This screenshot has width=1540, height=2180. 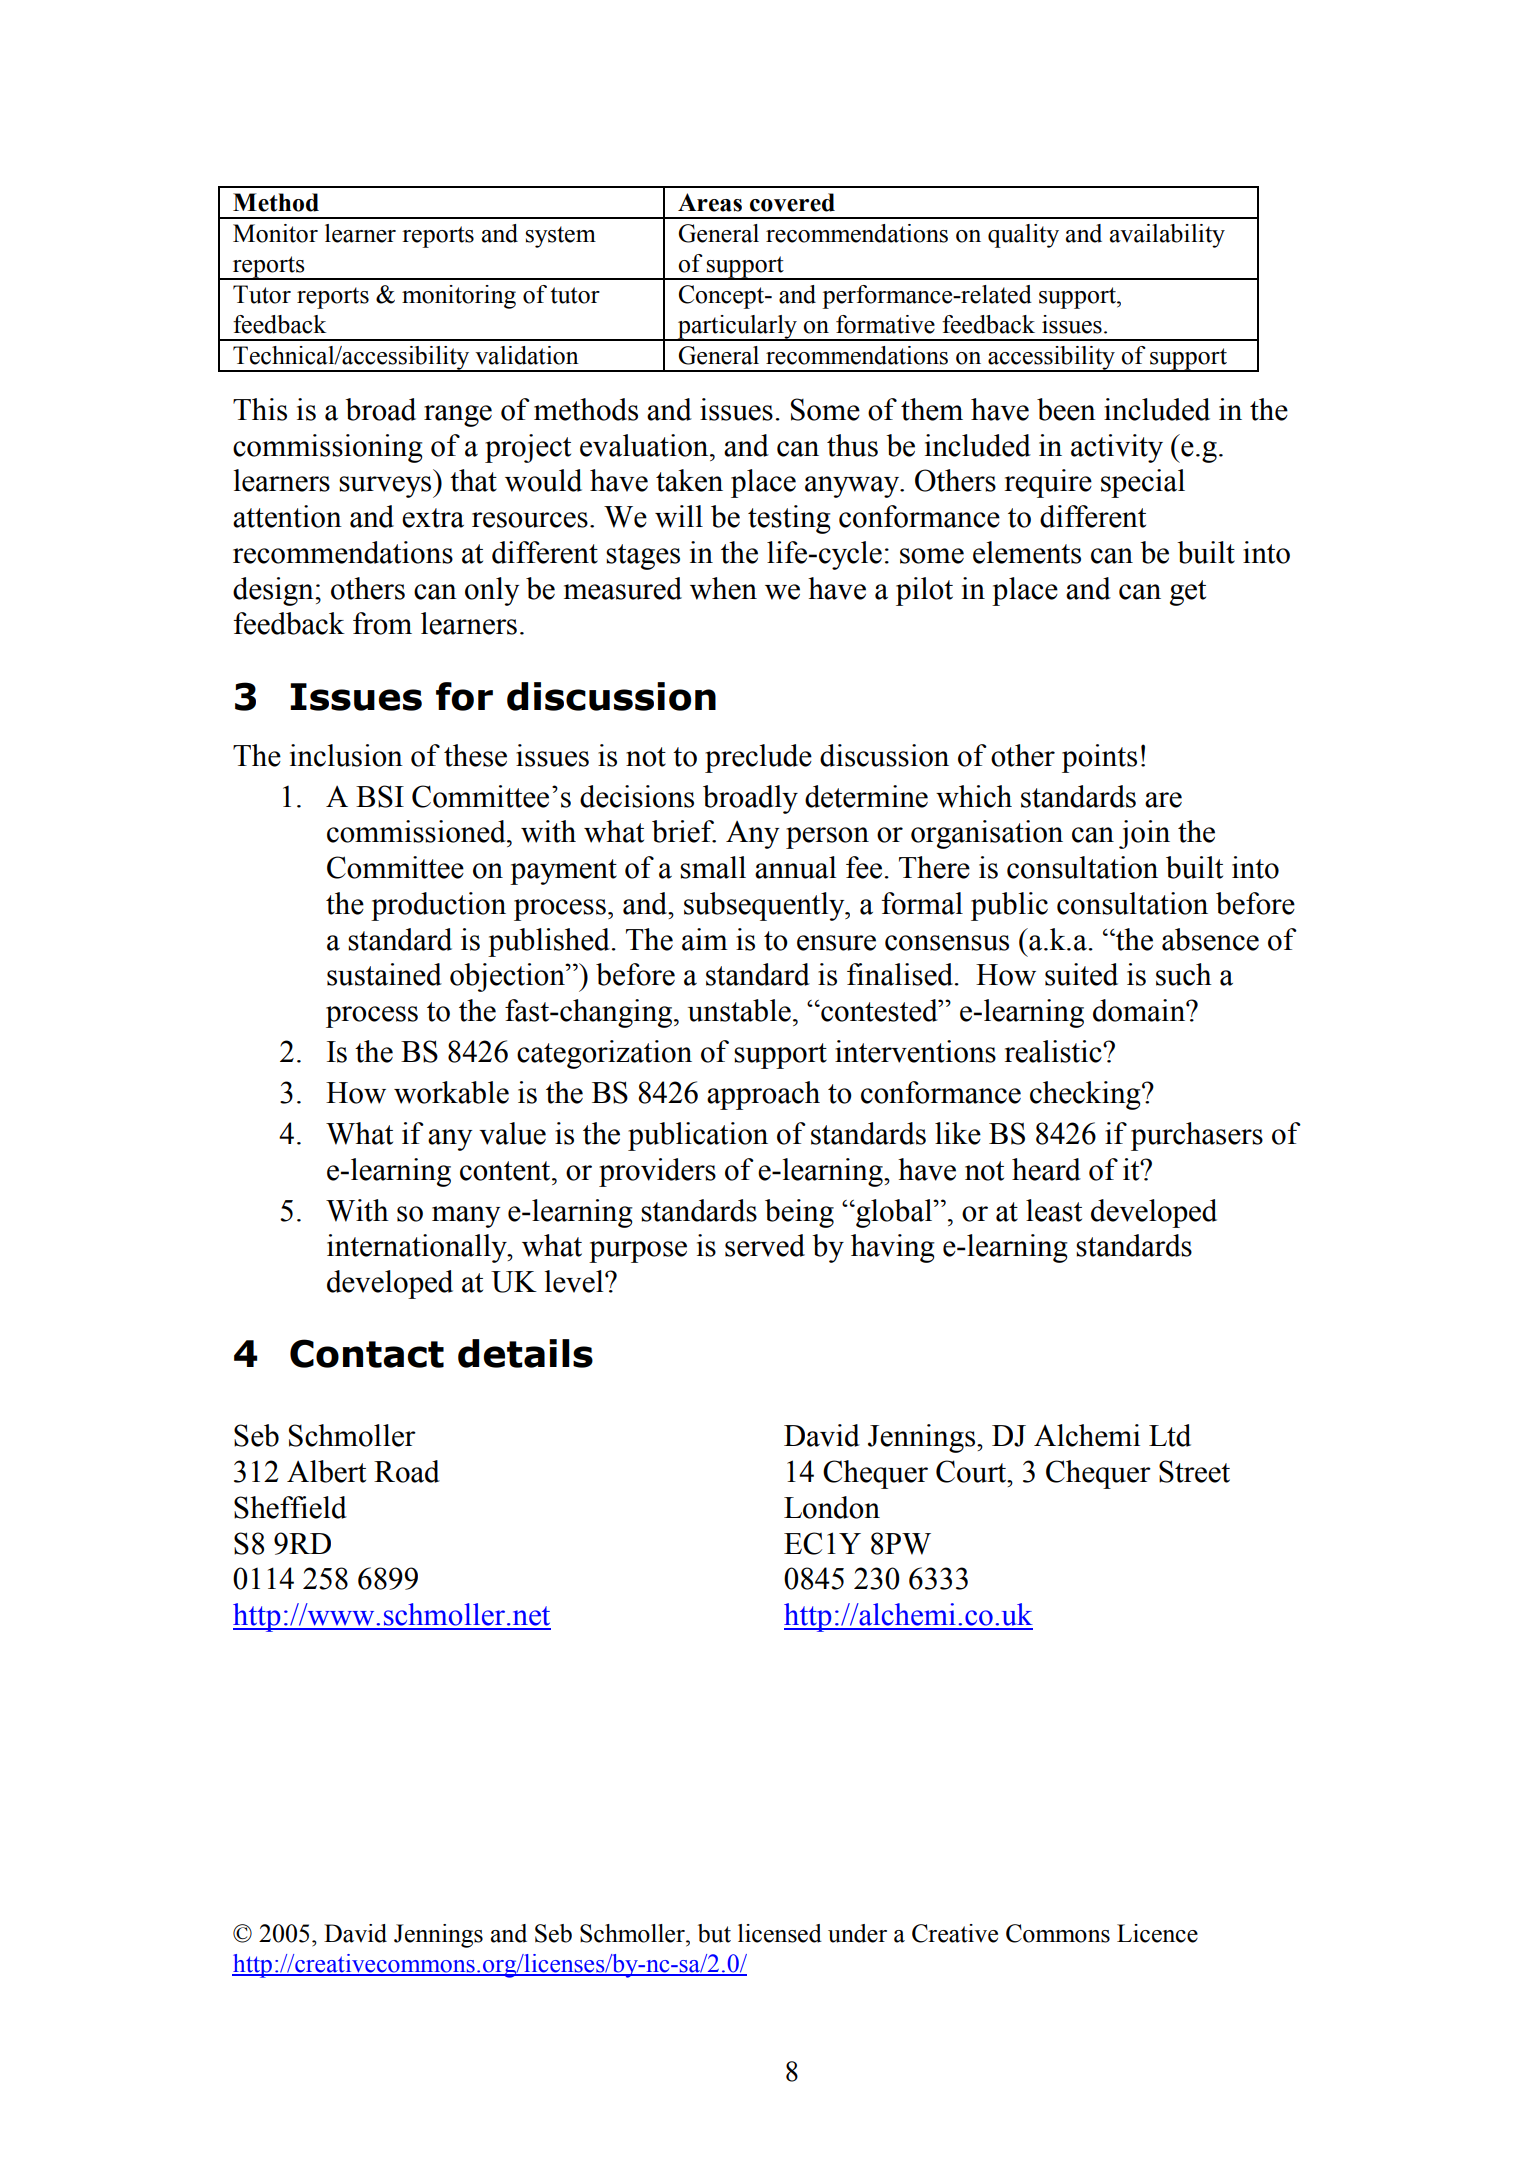 What do you see at coordinates (438, 906) in the screenshot?
I see `production` at bounding box center [438, 906].
